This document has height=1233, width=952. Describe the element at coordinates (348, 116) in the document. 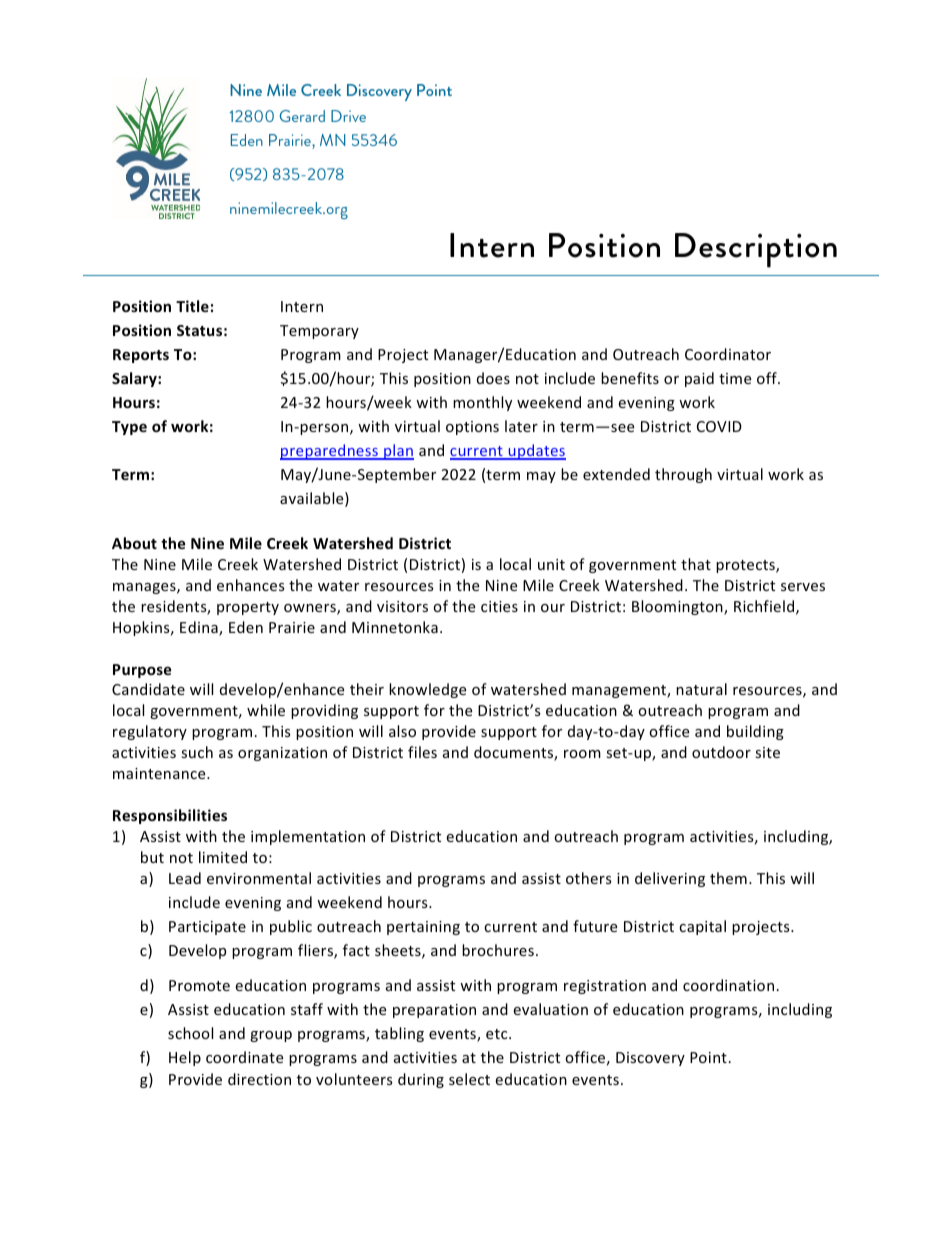

I see `Drive` at that location.
